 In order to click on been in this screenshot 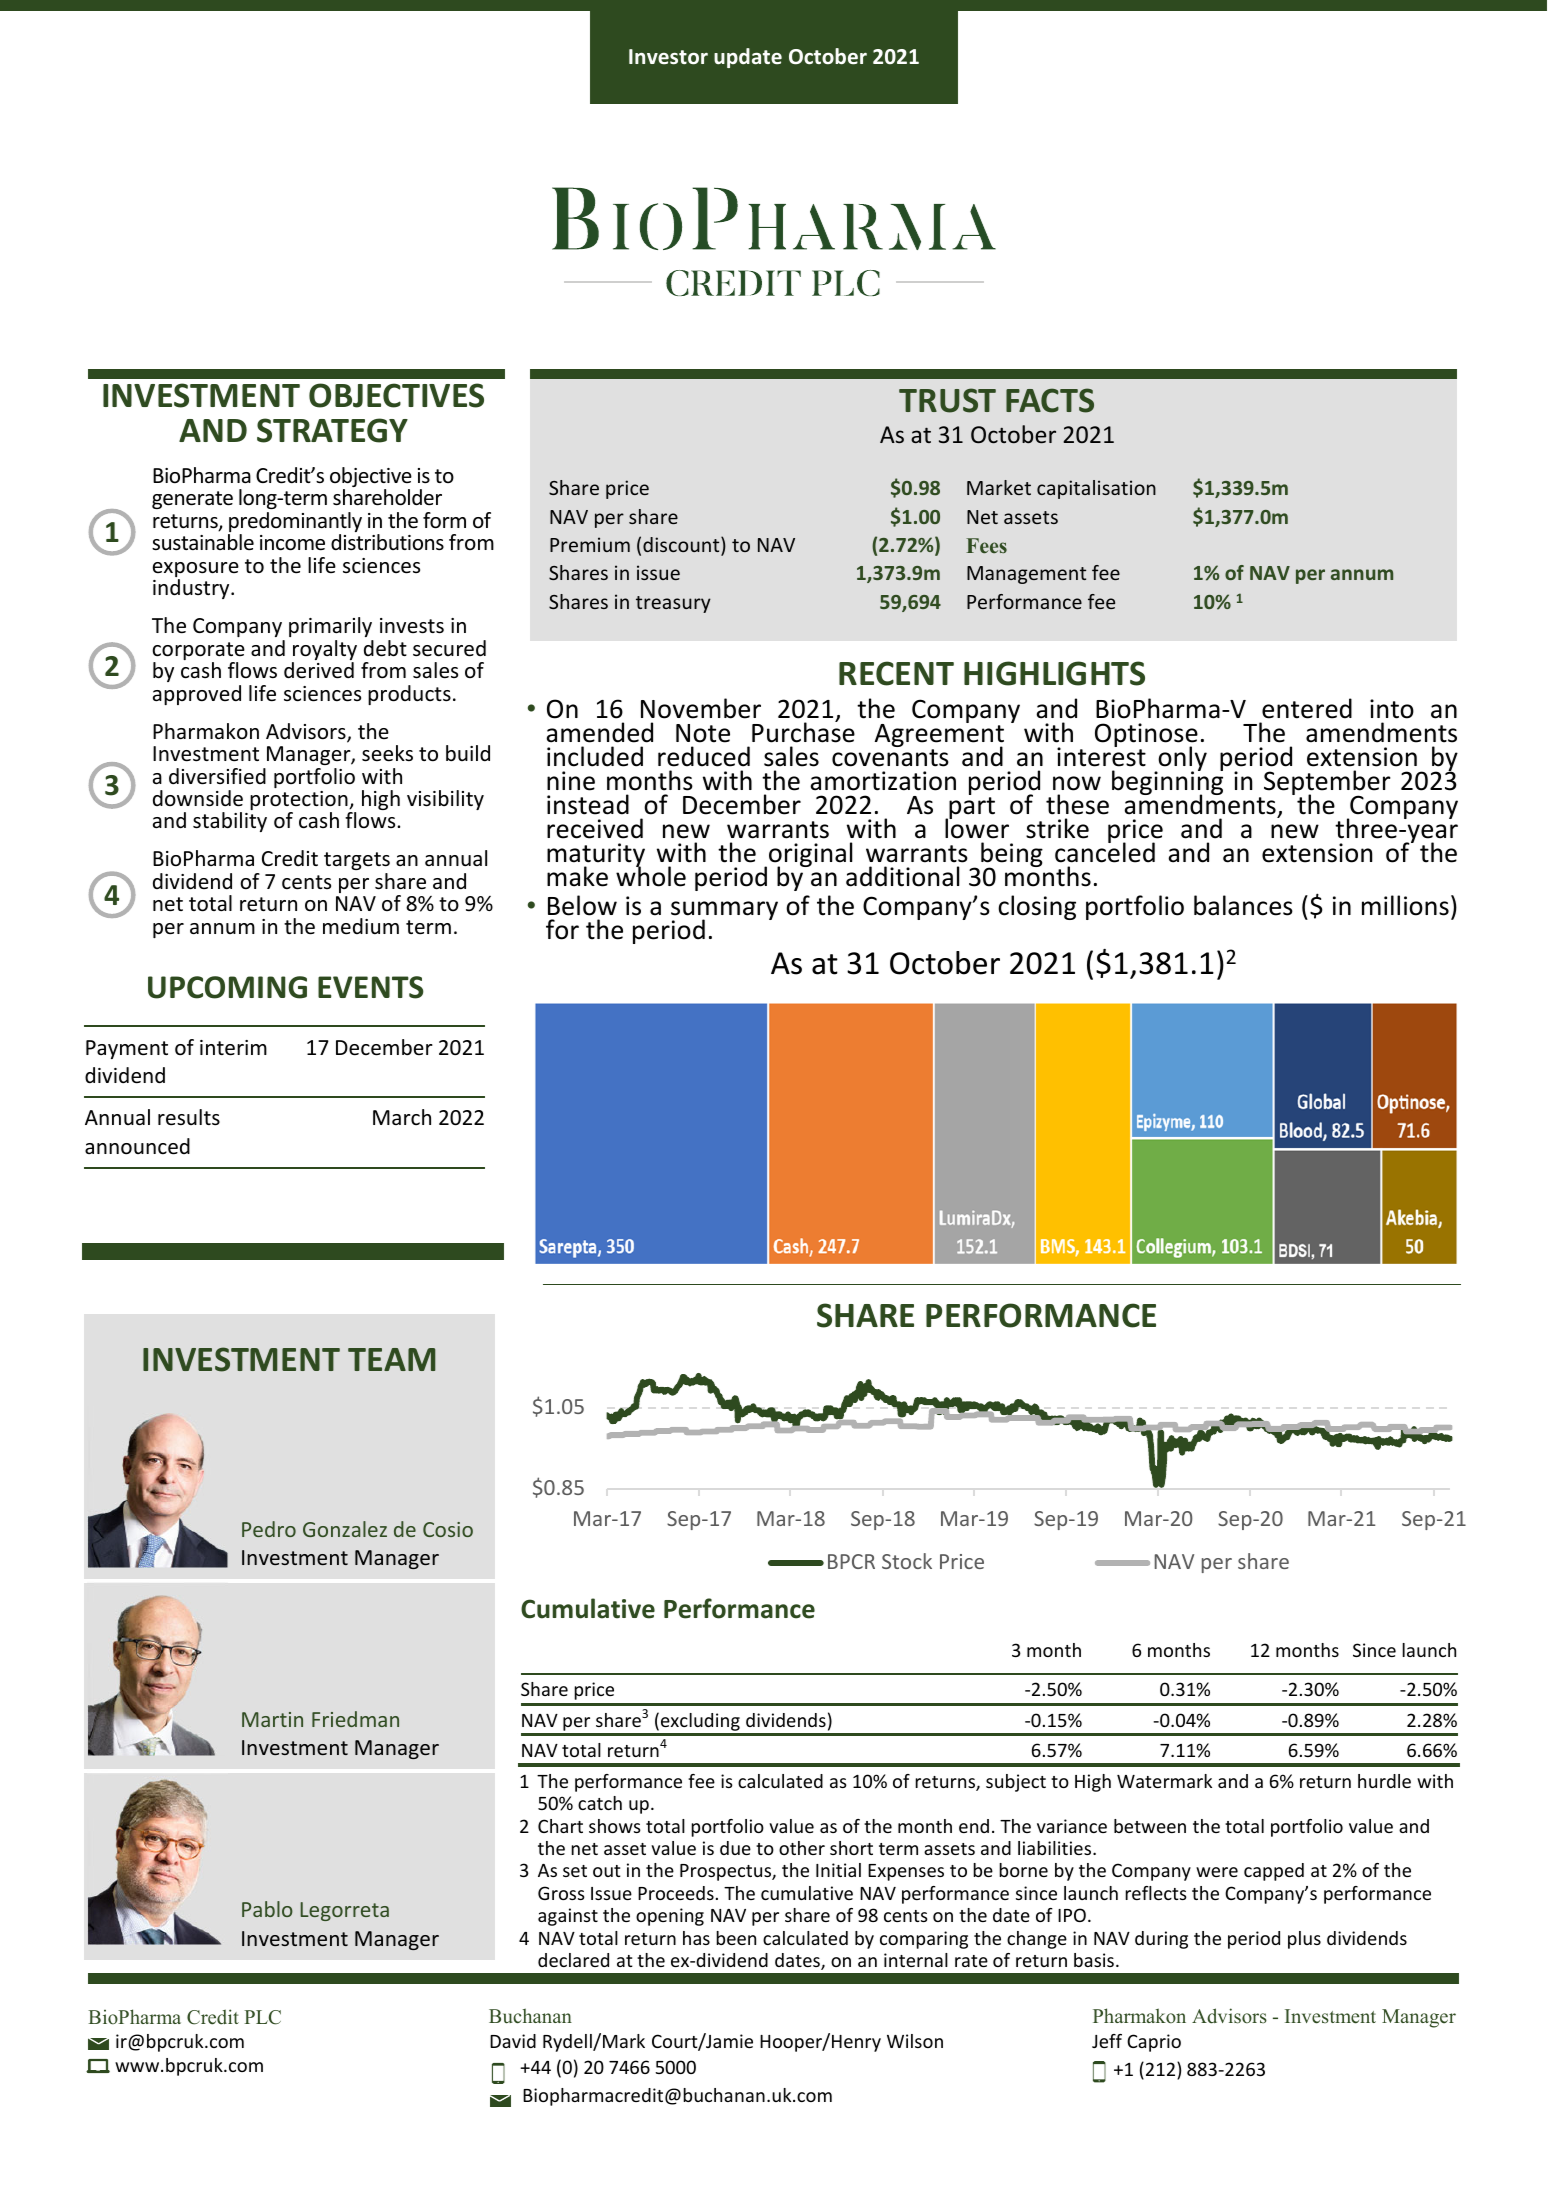, I will do `click(736, 1938)`.
